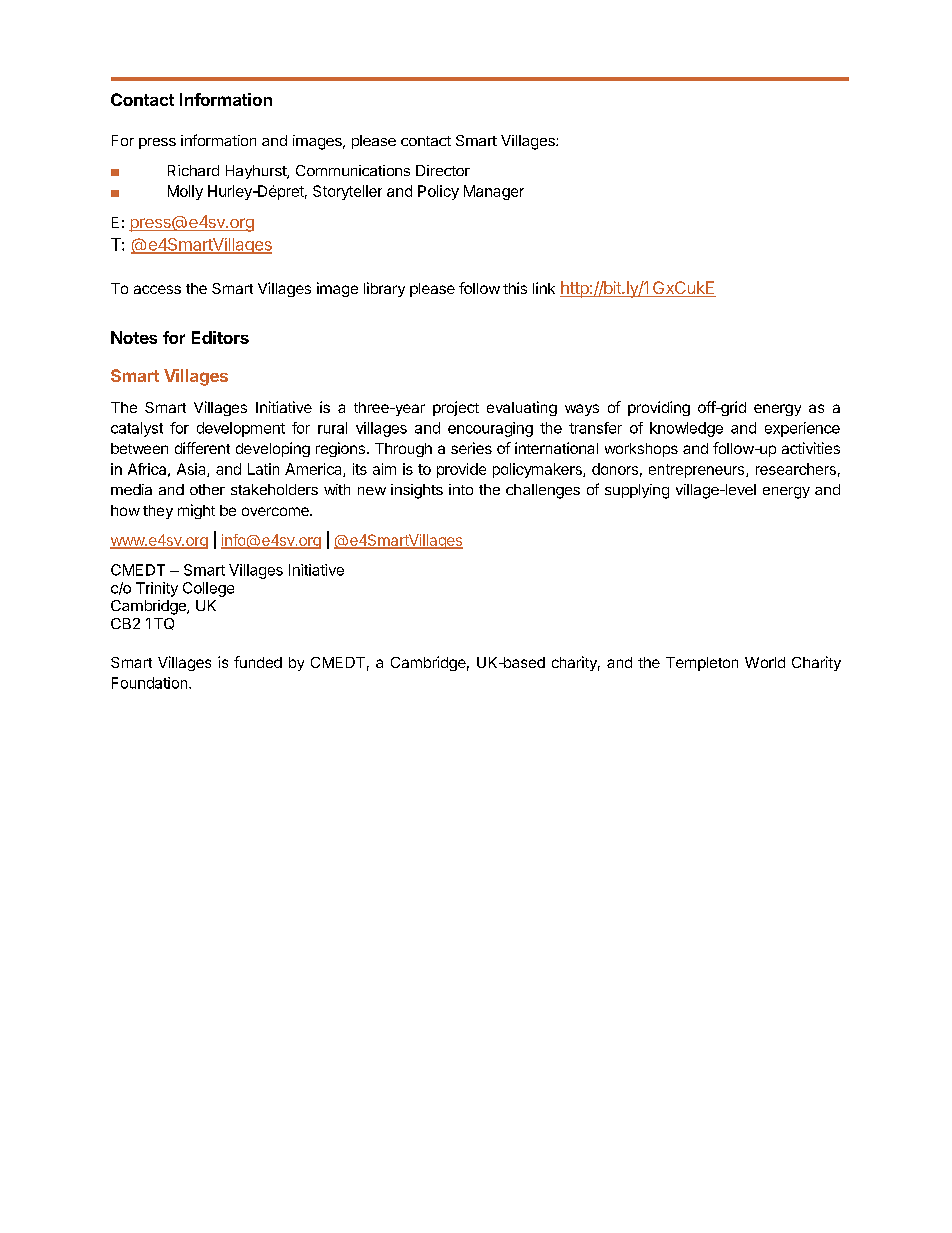 This document has width=952, height=1233. Describe the element at coordinates (241, 429) in the document. I see `development` at that location.
